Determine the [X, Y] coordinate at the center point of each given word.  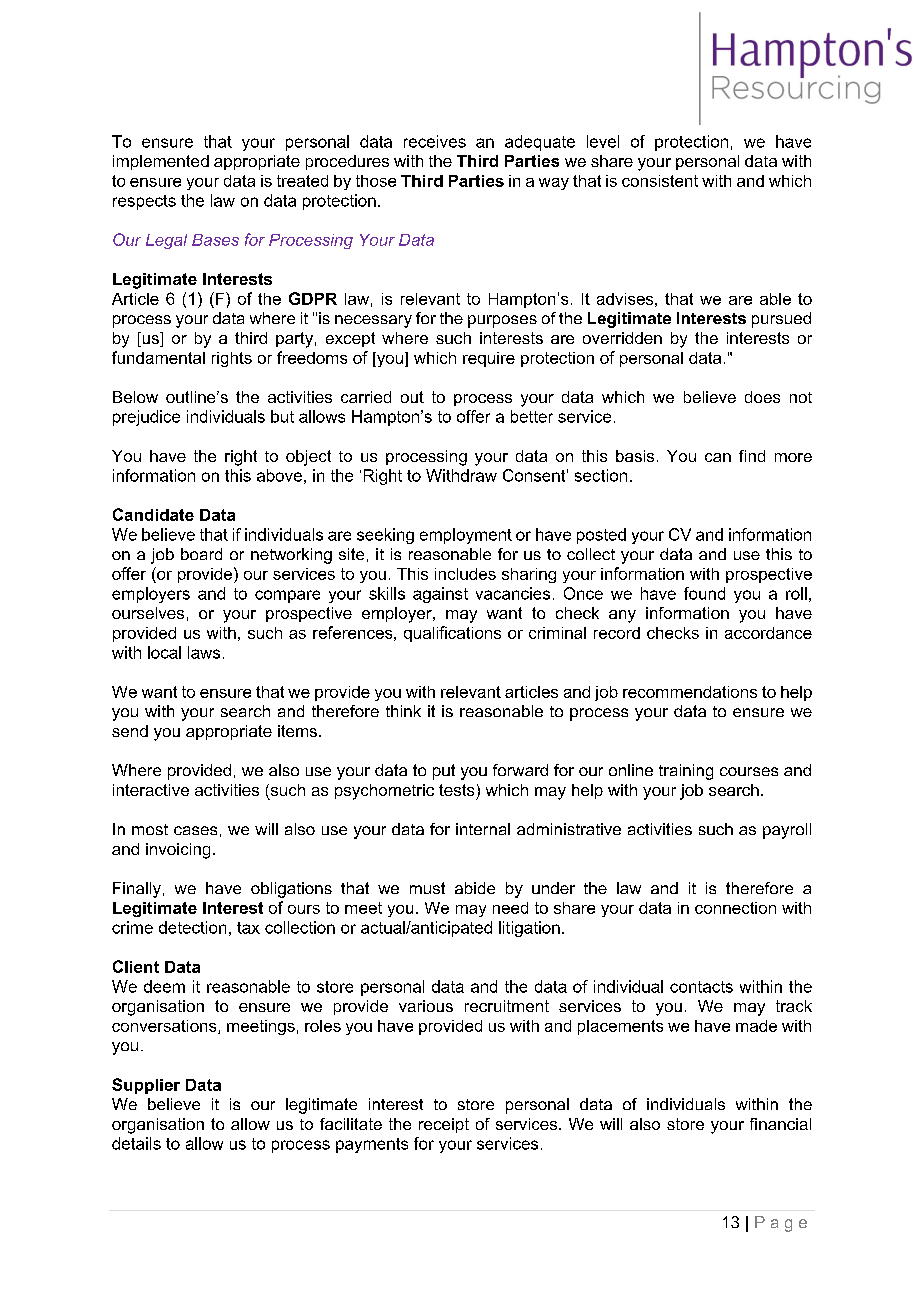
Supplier [146, 1086]
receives [435, 141]
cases [195, 830]
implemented [161, 162]
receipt [444, 1125]
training [686, 772]
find [752, 456]
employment [466, 536]
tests [456, 790]
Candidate [153, 514]
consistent [660, 181]
